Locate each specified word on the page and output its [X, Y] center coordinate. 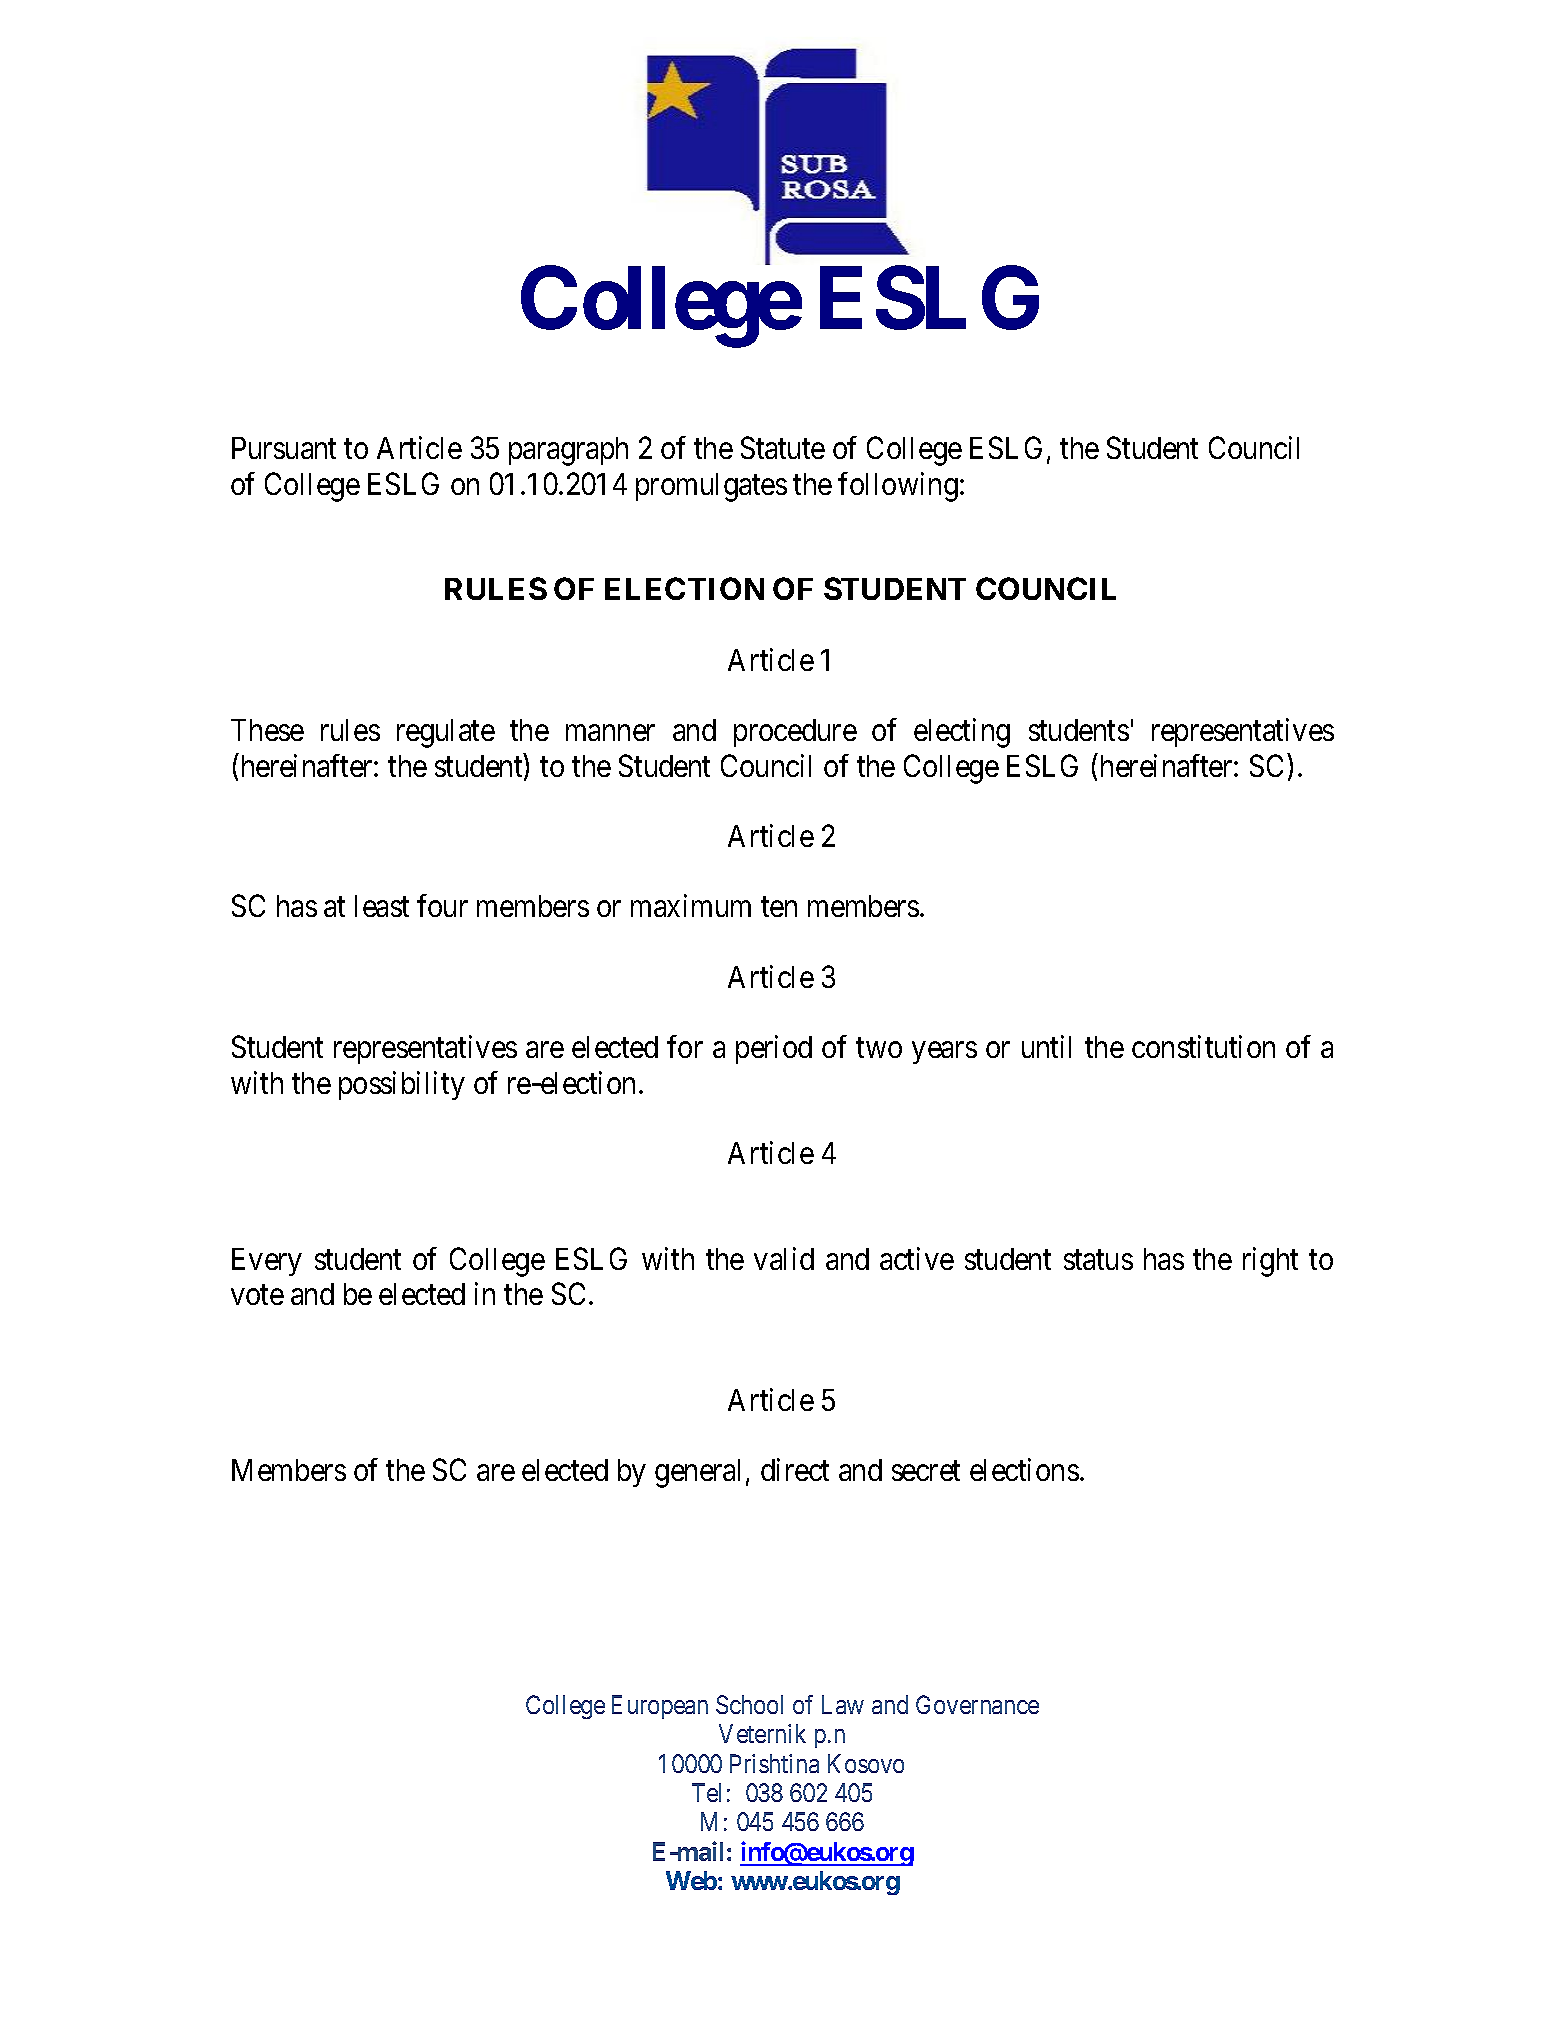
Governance [977, 1704]
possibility [402, 1085]
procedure [795, 733]
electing [962, 733]
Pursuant [284, 448]
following [898, 487]
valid [784, 1258]
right [1270, 1262]
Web [691, 1880]
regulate [446, 733]
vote [257, 1295]
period [774, 1049]
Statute [783, 448]
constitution [1203, 1046]
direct [795, 1469]
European [660, 1707]
